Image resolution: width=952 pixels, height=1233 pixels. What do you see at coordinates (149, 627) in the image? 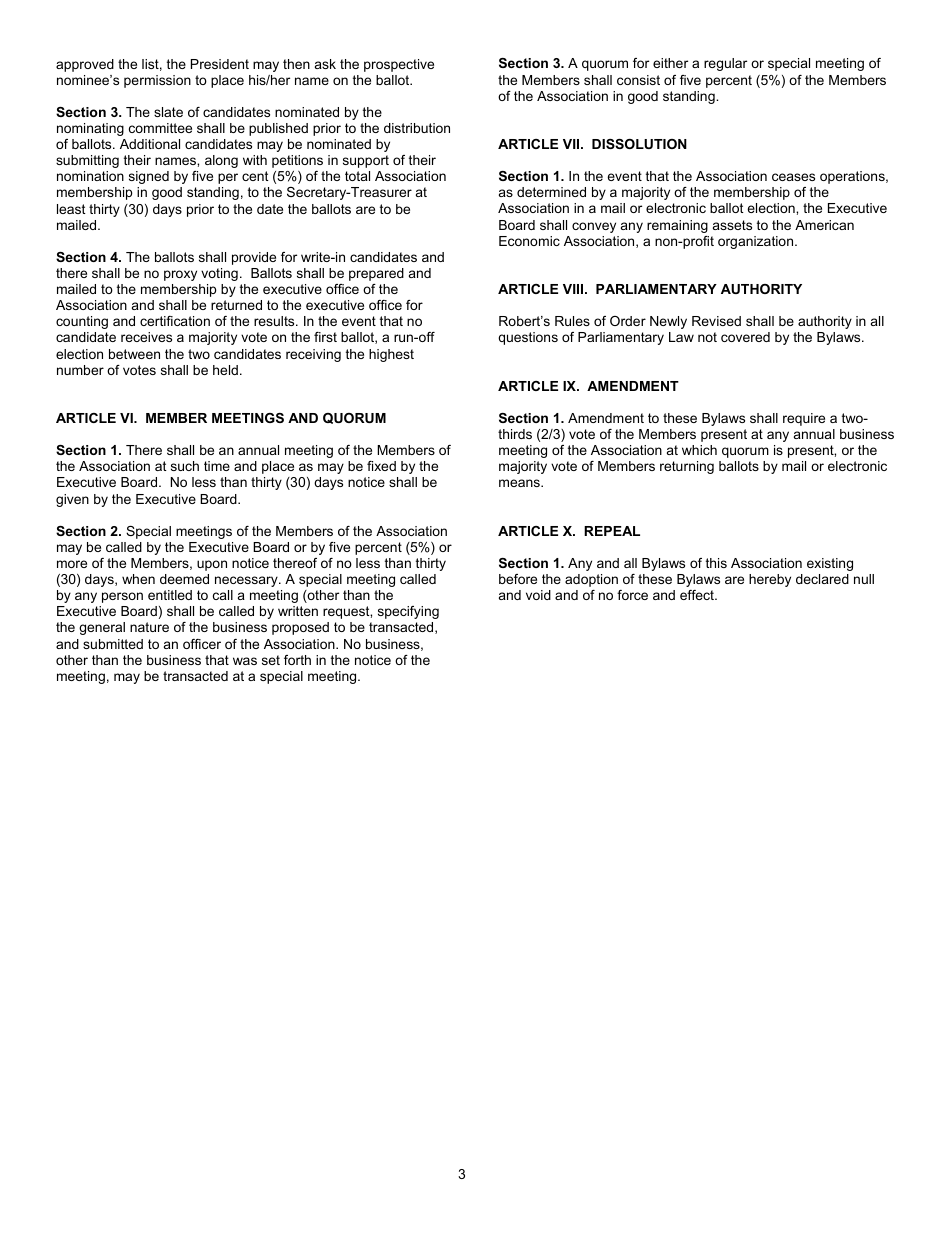
I see `nature` at bounding box center [149, 627].
